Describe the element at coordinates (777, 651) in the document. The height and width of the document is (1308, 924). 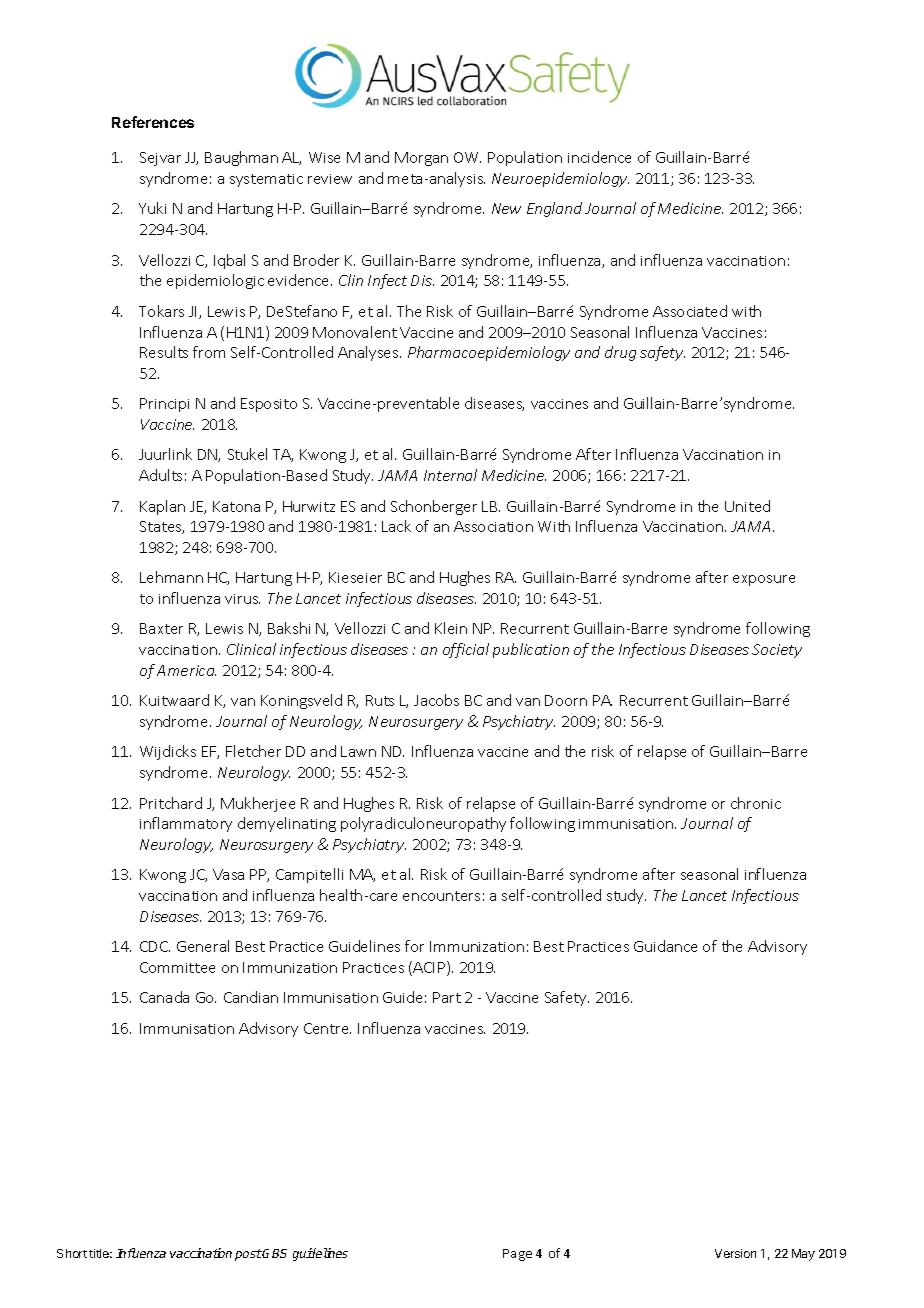
I see `Society` at that location.
